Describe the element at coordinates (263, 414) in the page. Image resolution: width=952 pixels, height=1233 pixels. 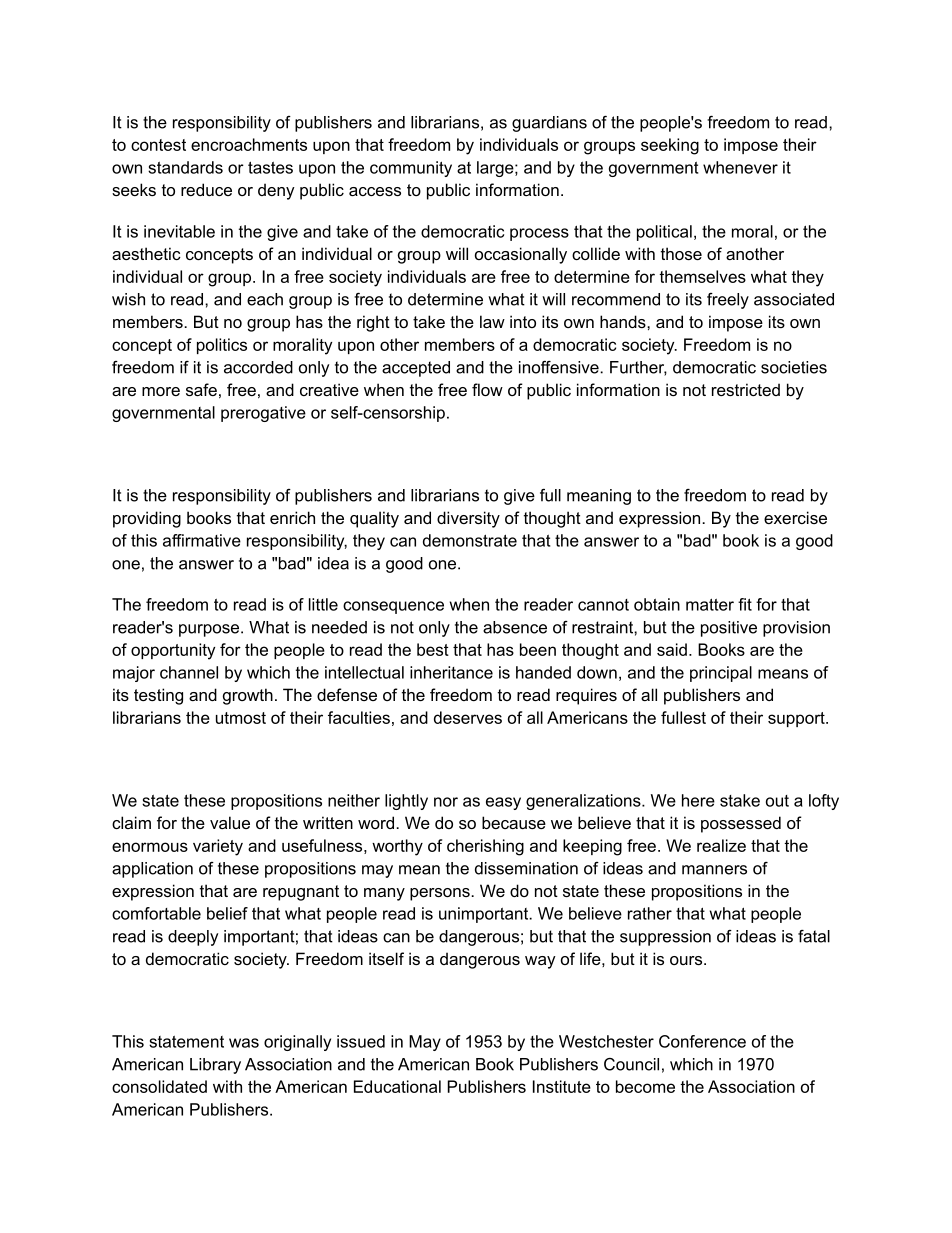
I see `prerogative` at that location.
